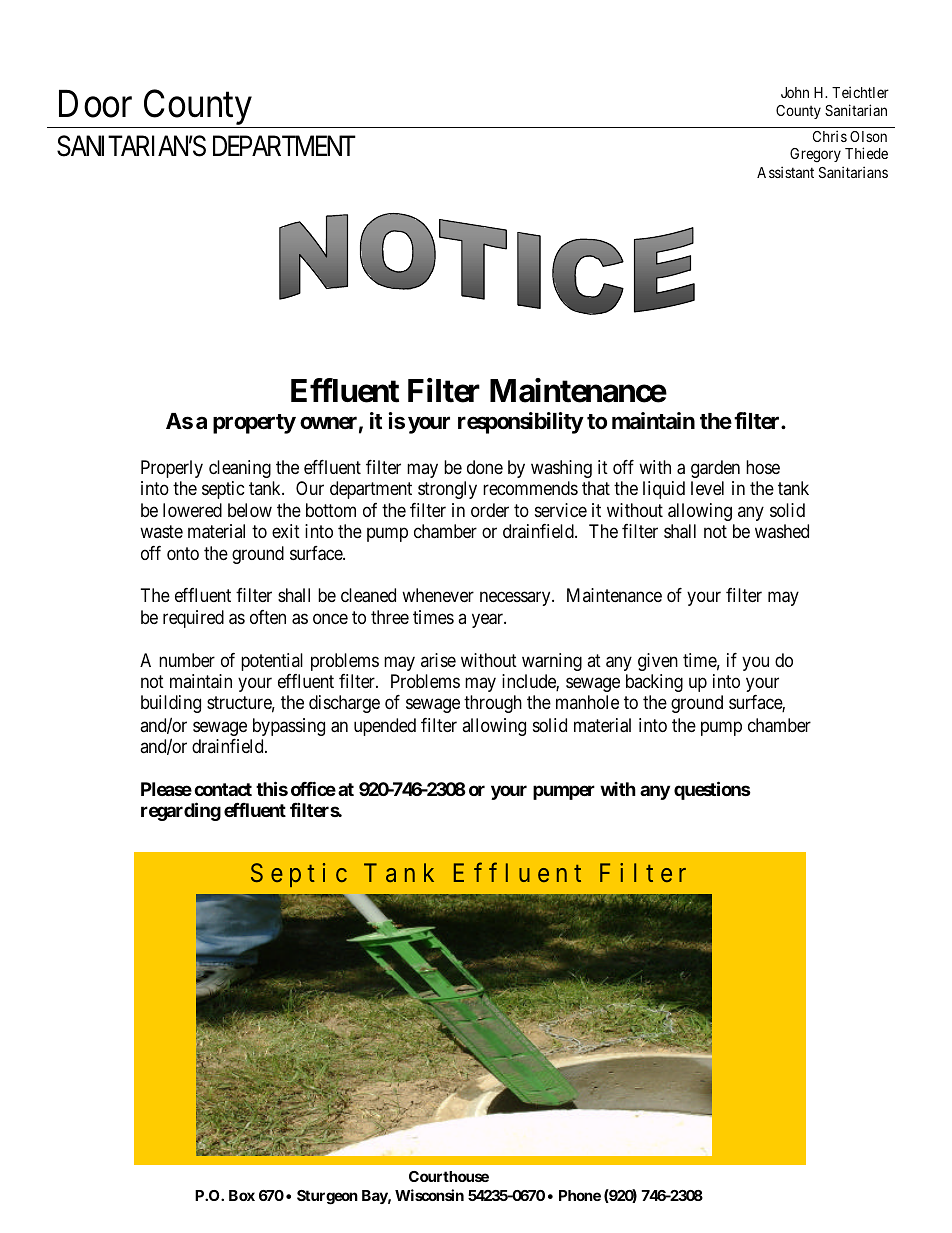  What do you see at coordinates (763, 467) in the screenshot?
I see `hose` at bounding box center [763, 467].
